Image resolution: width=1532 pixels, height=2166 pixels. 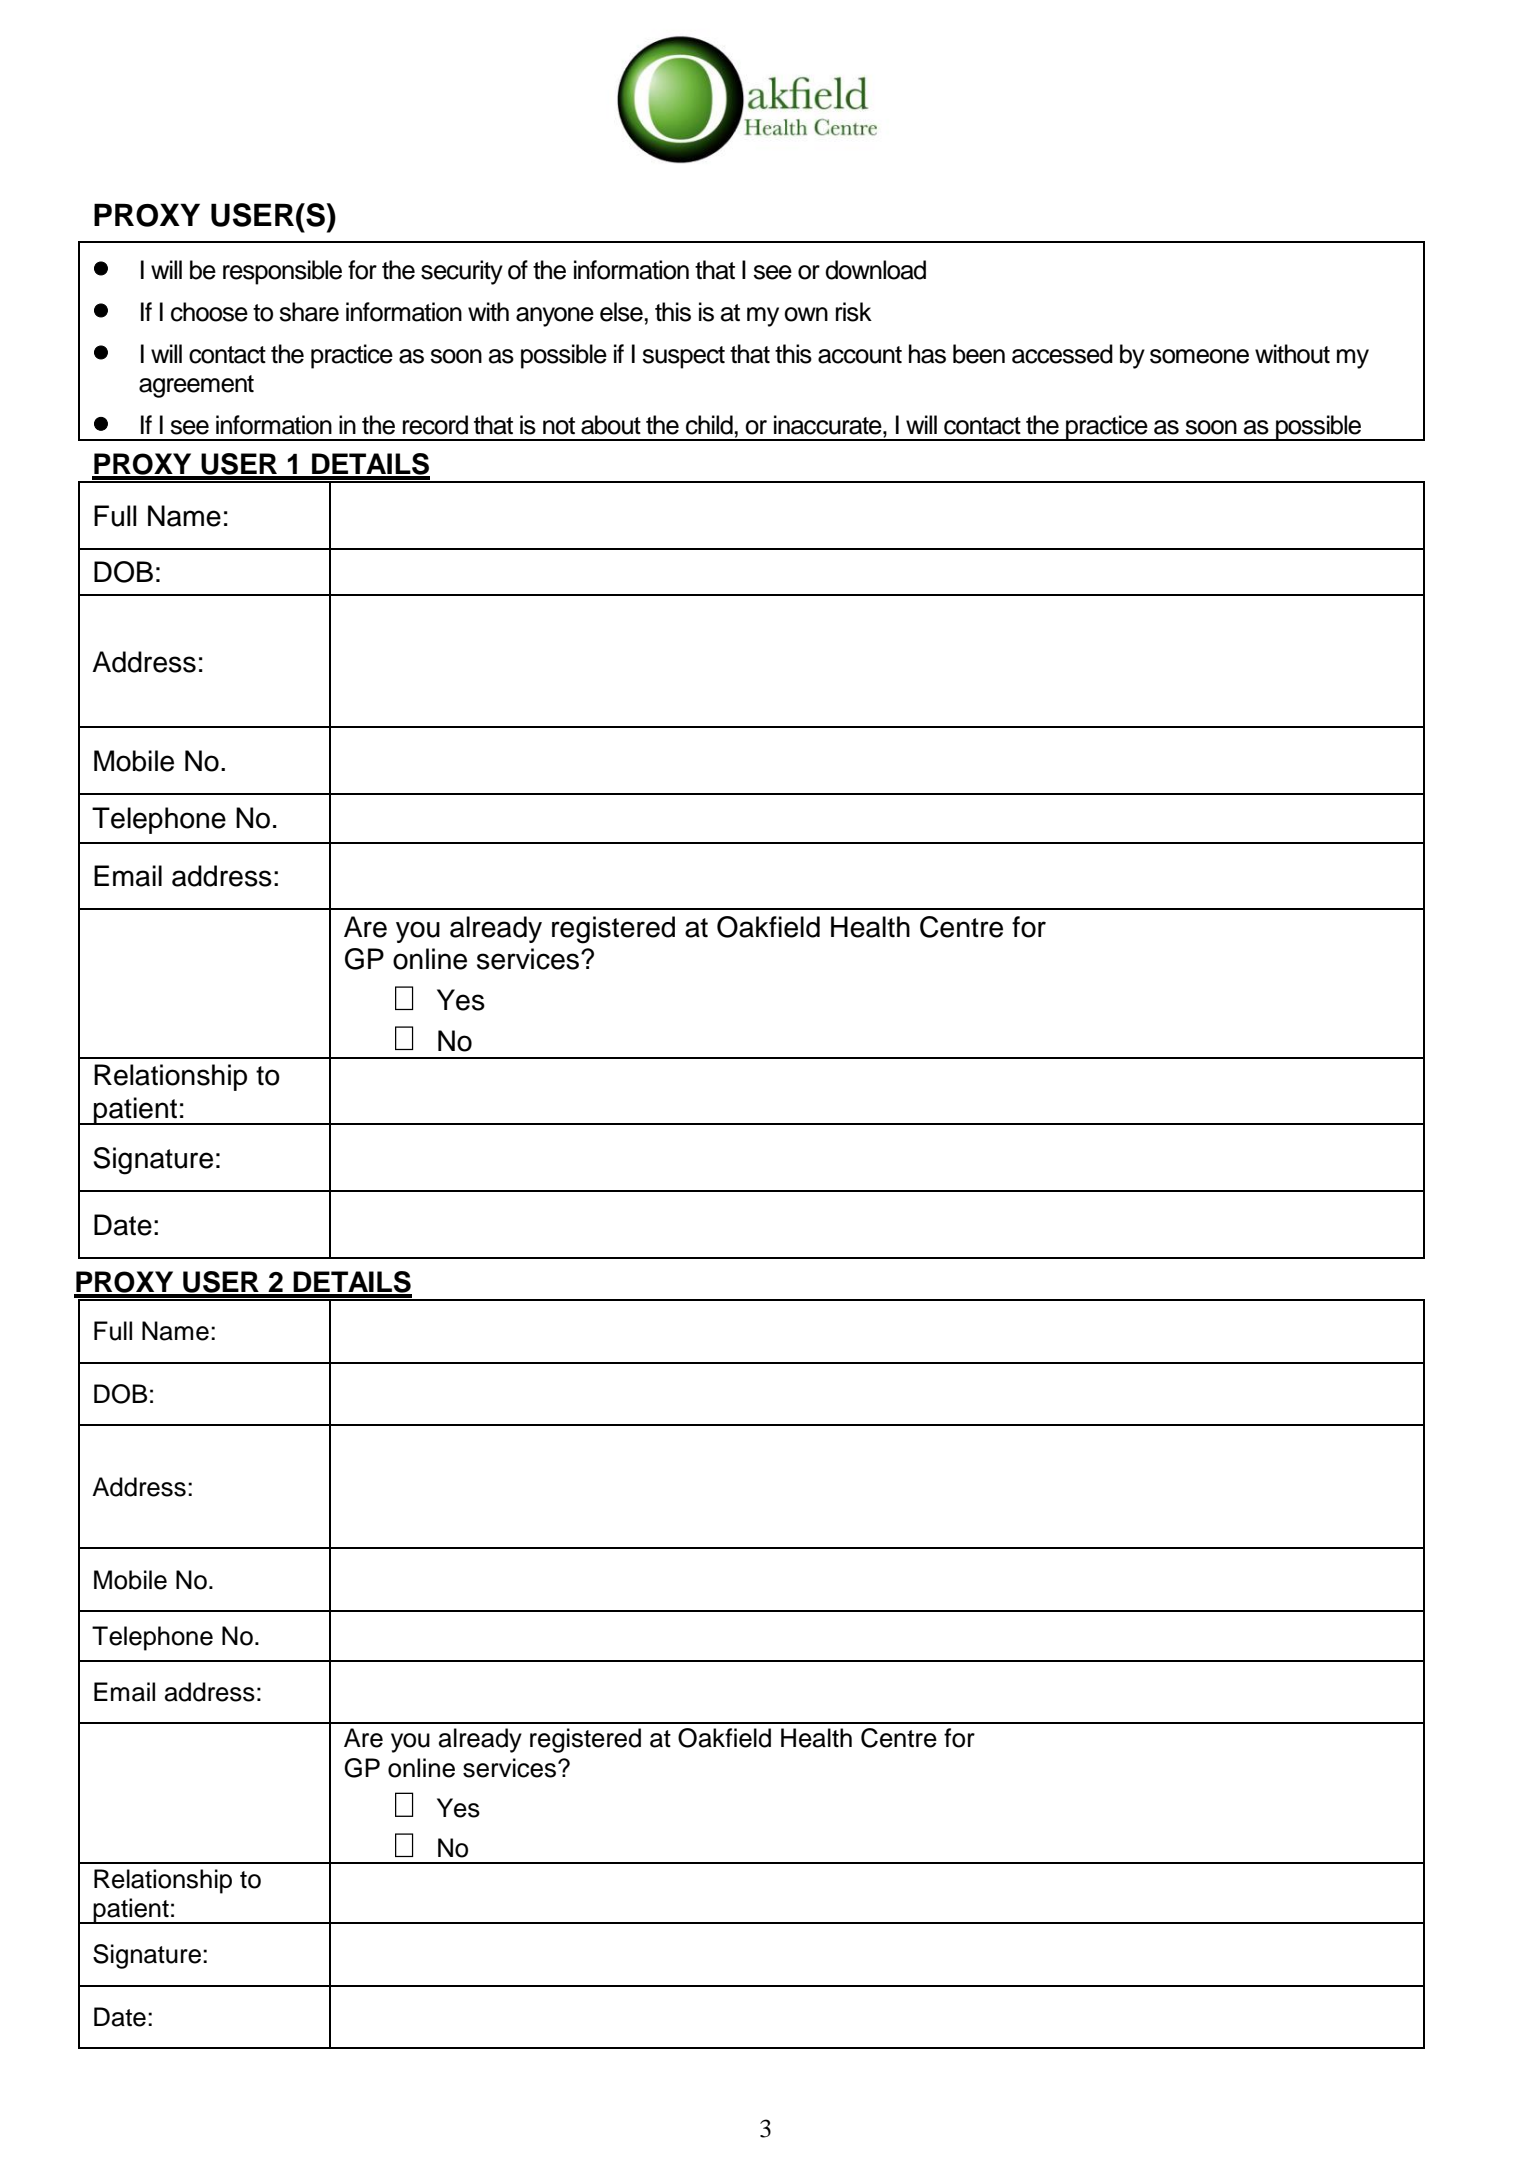 What do you see at coordinates (555, 317) in the screenshot?
I see `anyone` at bounding box center [555, 317].
